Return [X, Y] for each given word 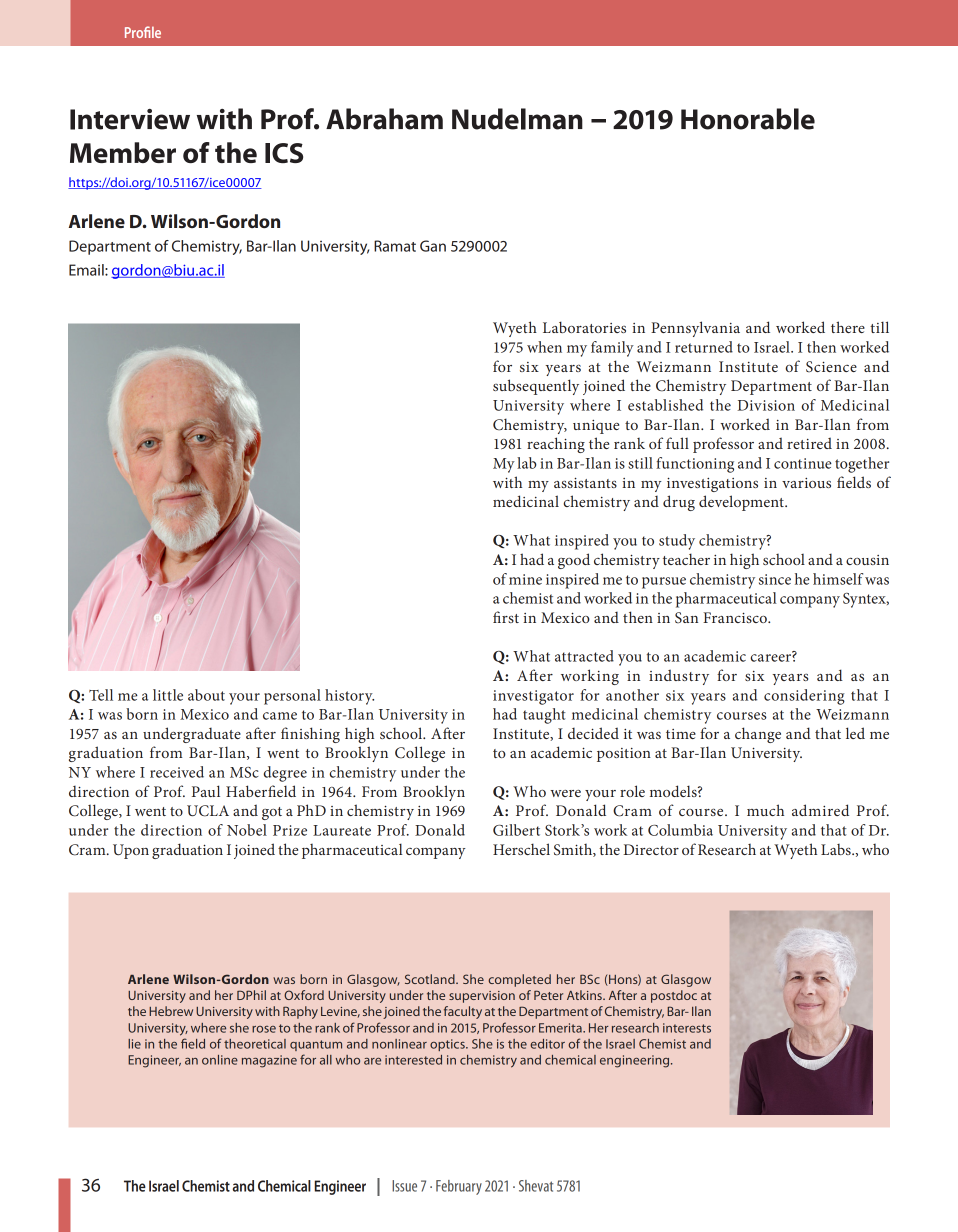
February [459, 1187]
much [765, 810]
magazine [269, 1061]
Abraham [384, 119]
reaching [556, 445]
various [806, 483]
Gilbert [516, 830]
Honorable [748, 119]
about [206, 695]
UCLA [208, 811]
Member [123, 152]
